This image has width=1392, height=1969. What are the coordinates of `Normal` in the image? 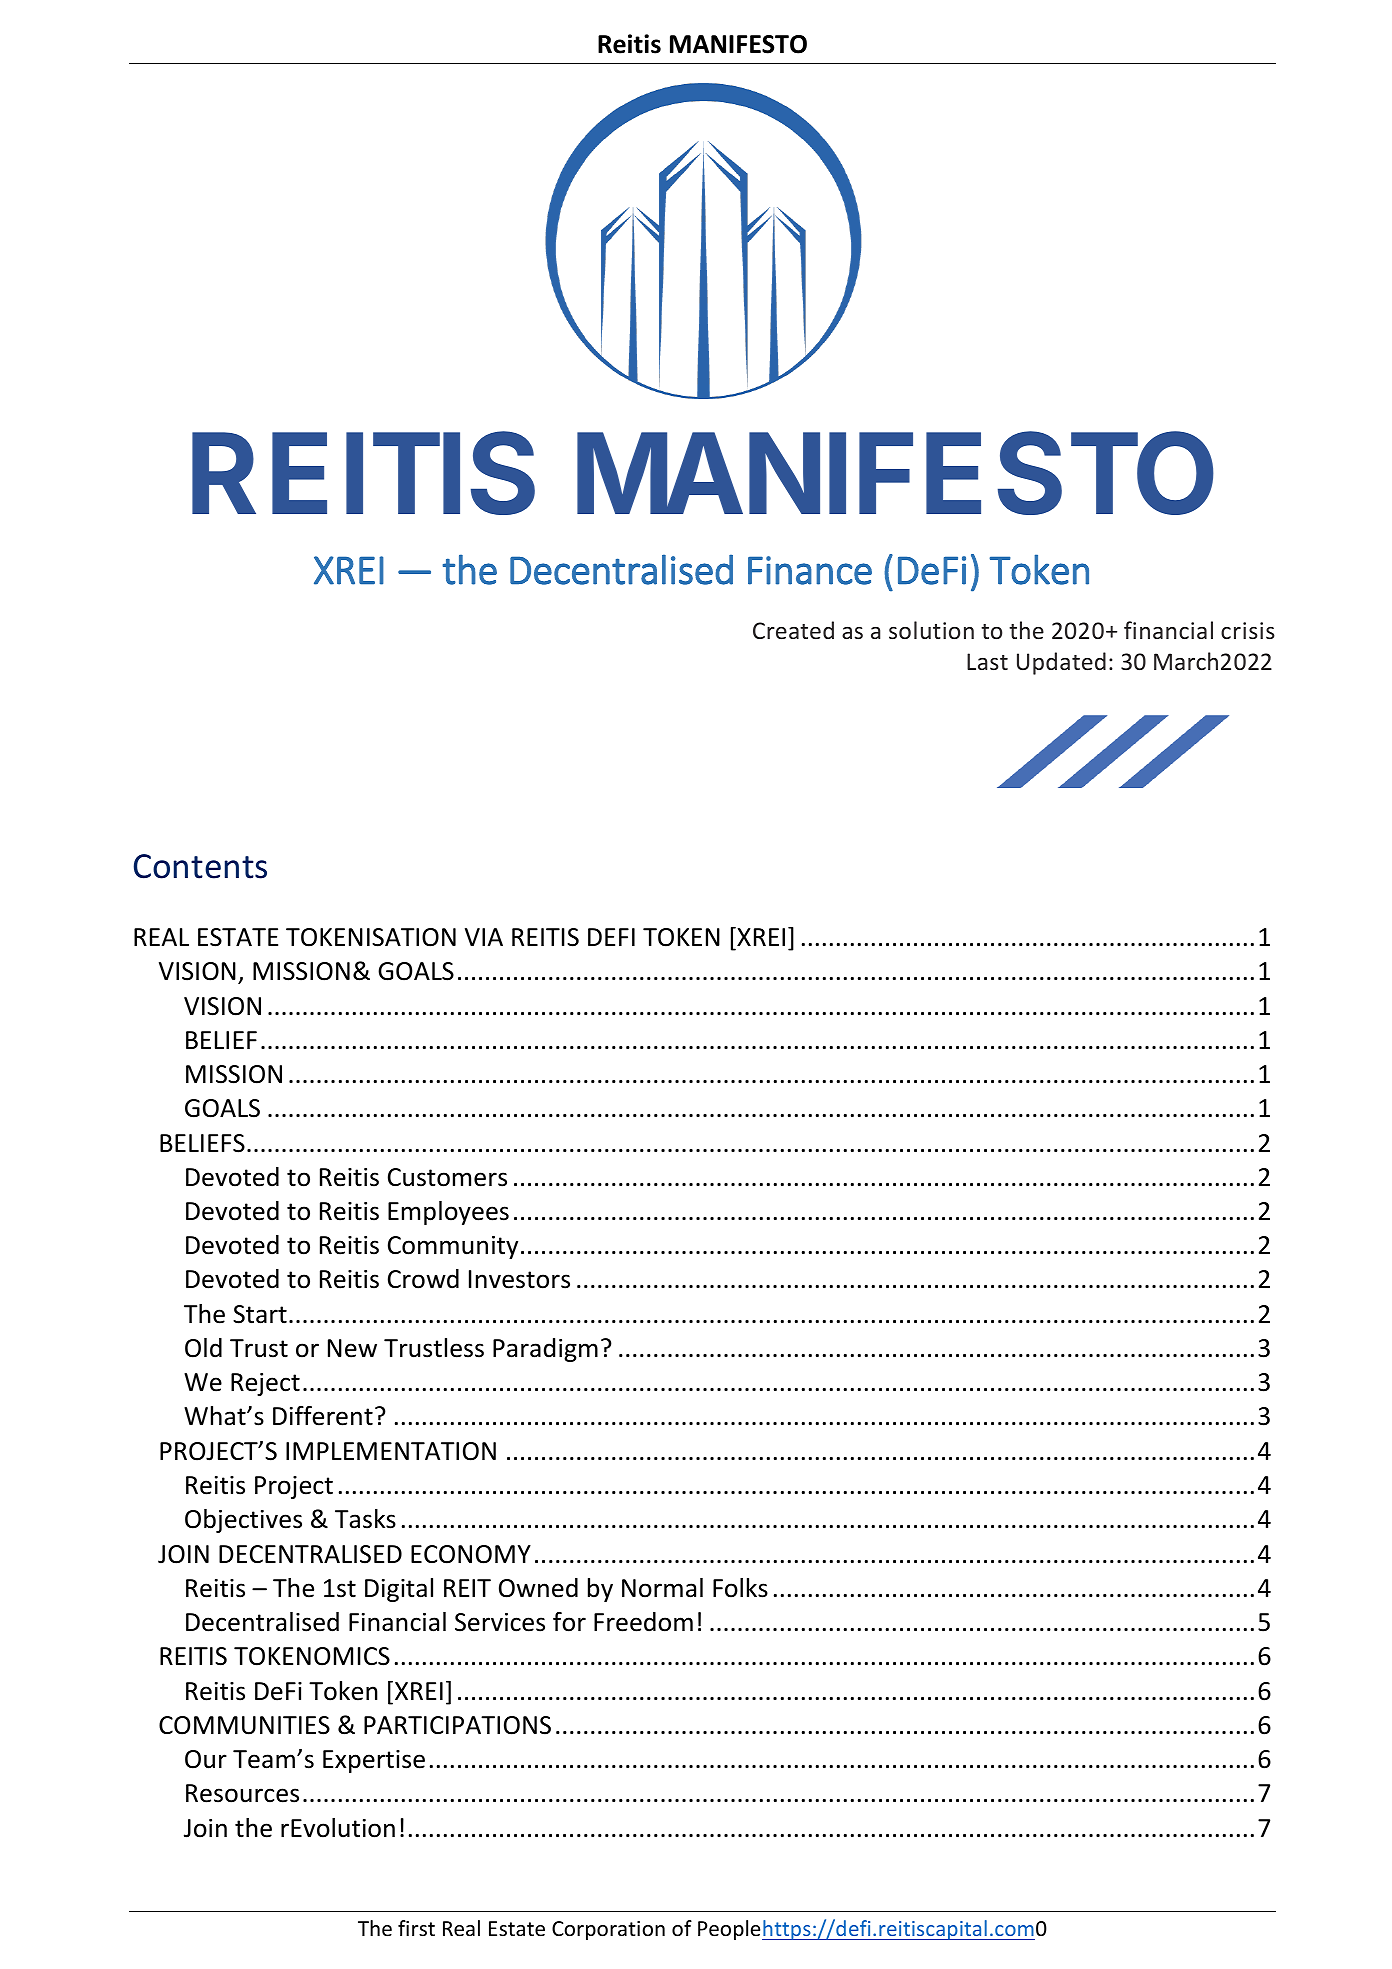 It's located at (662, 1588).
